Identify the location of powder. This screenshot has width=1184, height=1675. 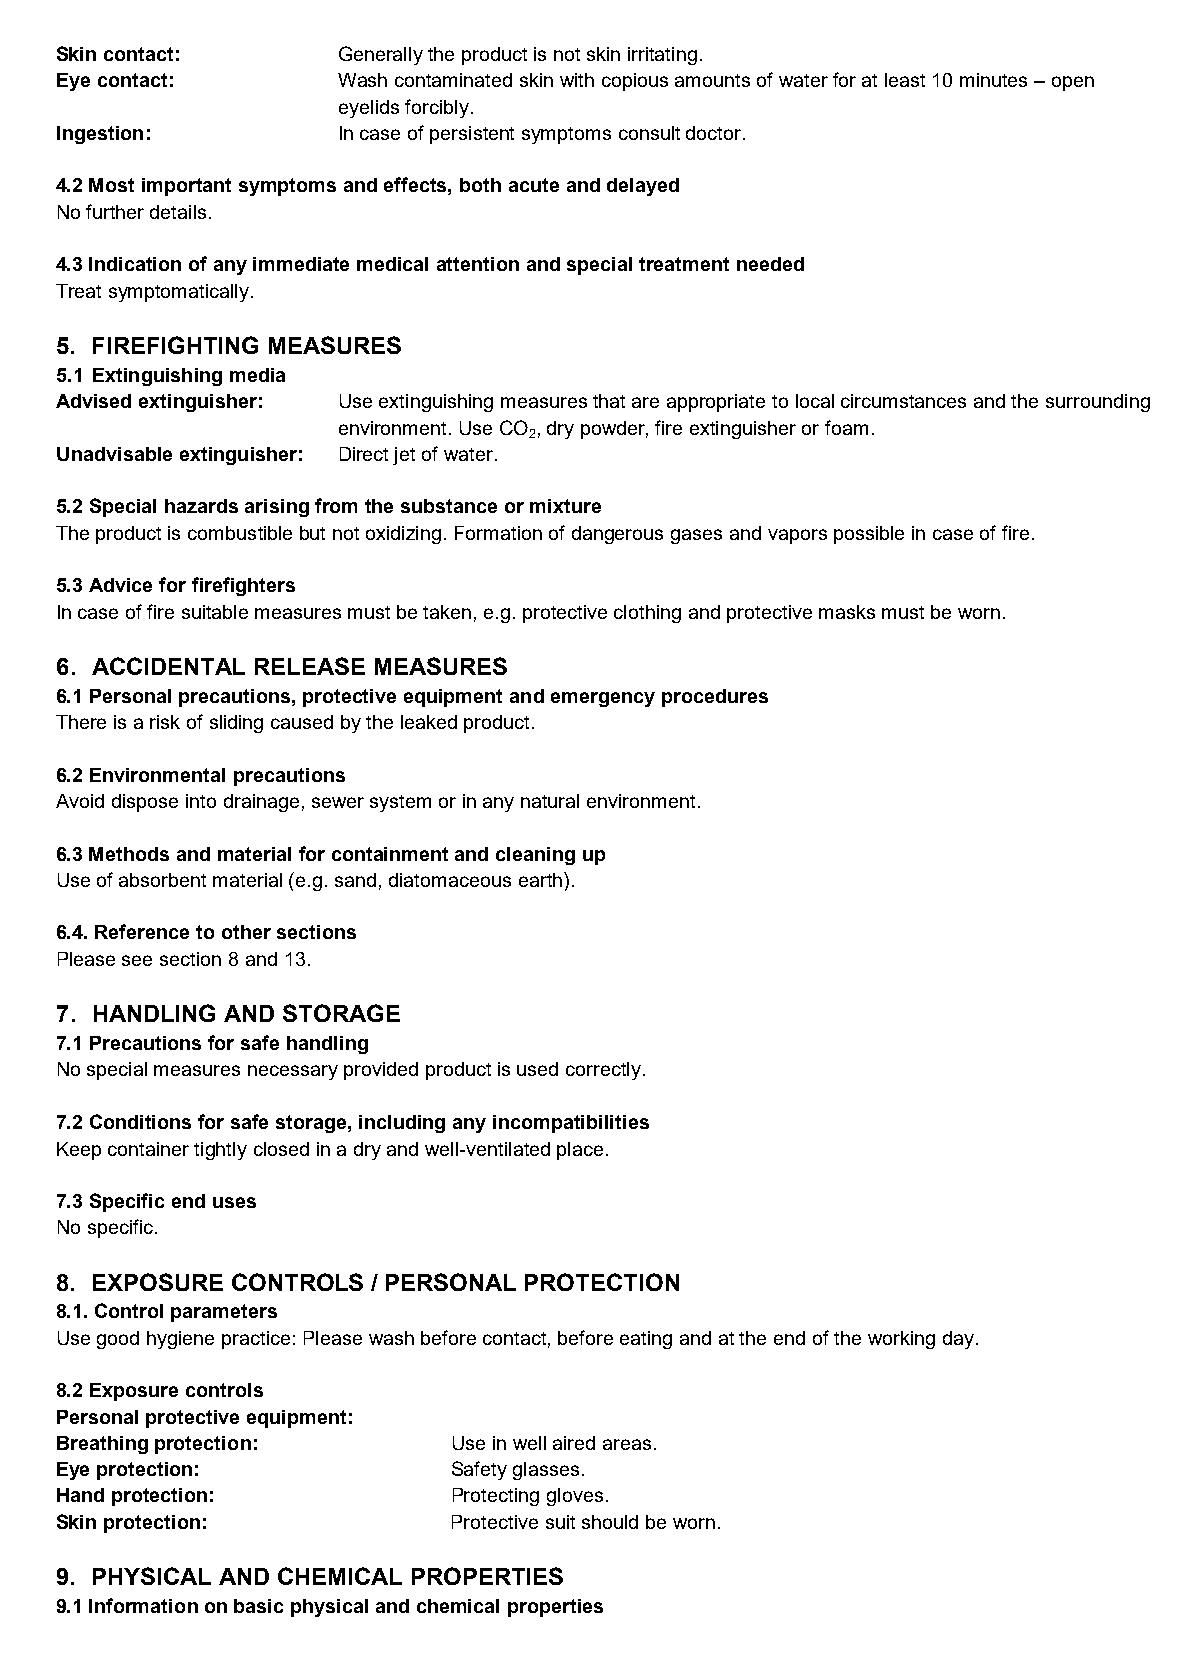
(614, 430).
